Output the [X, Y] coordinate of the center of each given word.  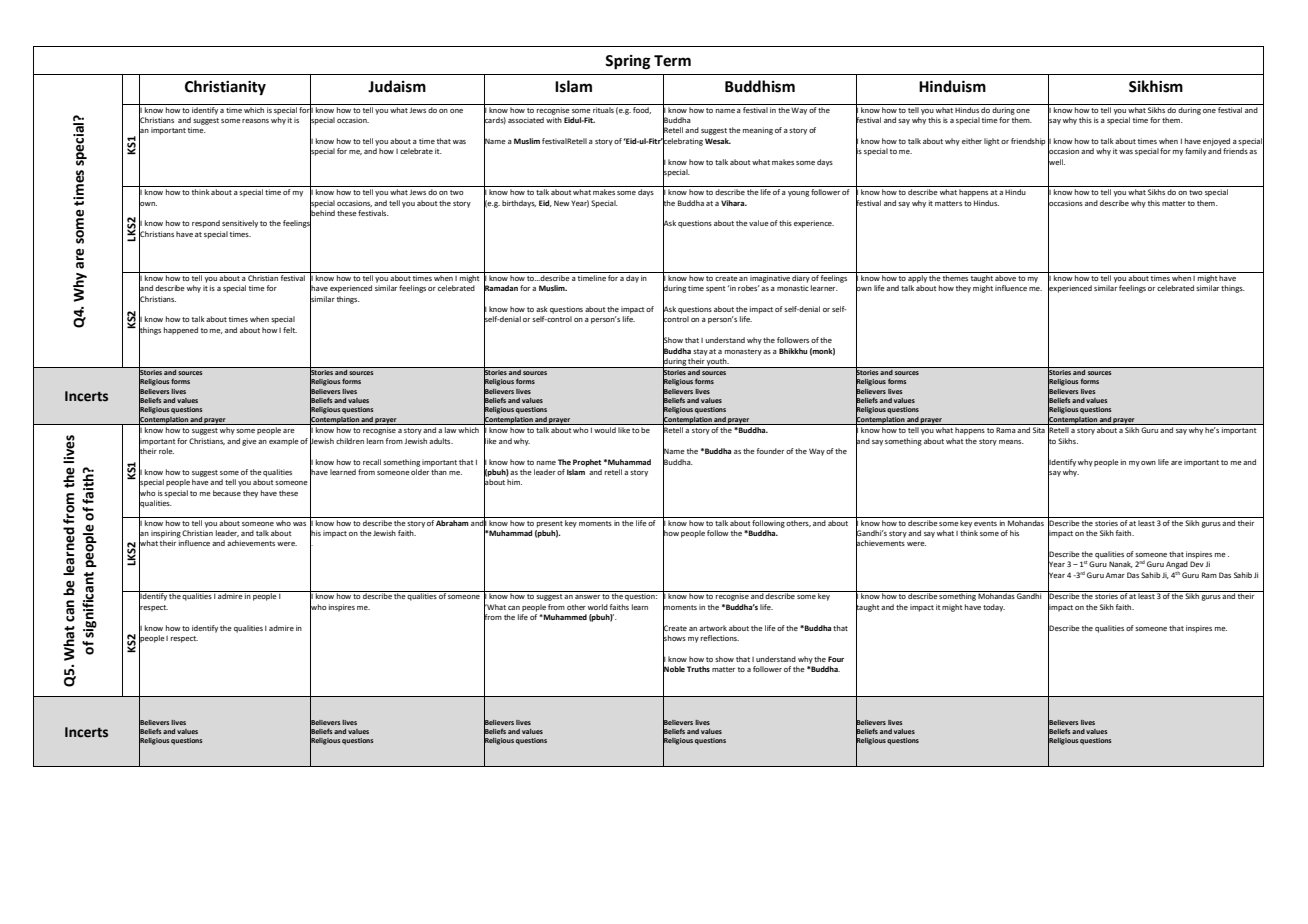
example [284, 442]
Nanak [1121, 564]
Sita [1039, 430]
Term [672, 61]
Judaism [397, 86]
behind [322, 213]
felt [290, 330]
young [798, 194]
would [605, 430]
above [1005, 278]
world [598, 607]
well [1056, 161]
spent [715, 289]
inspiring [166, 534]
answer [587, 597]
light [991, 142]
